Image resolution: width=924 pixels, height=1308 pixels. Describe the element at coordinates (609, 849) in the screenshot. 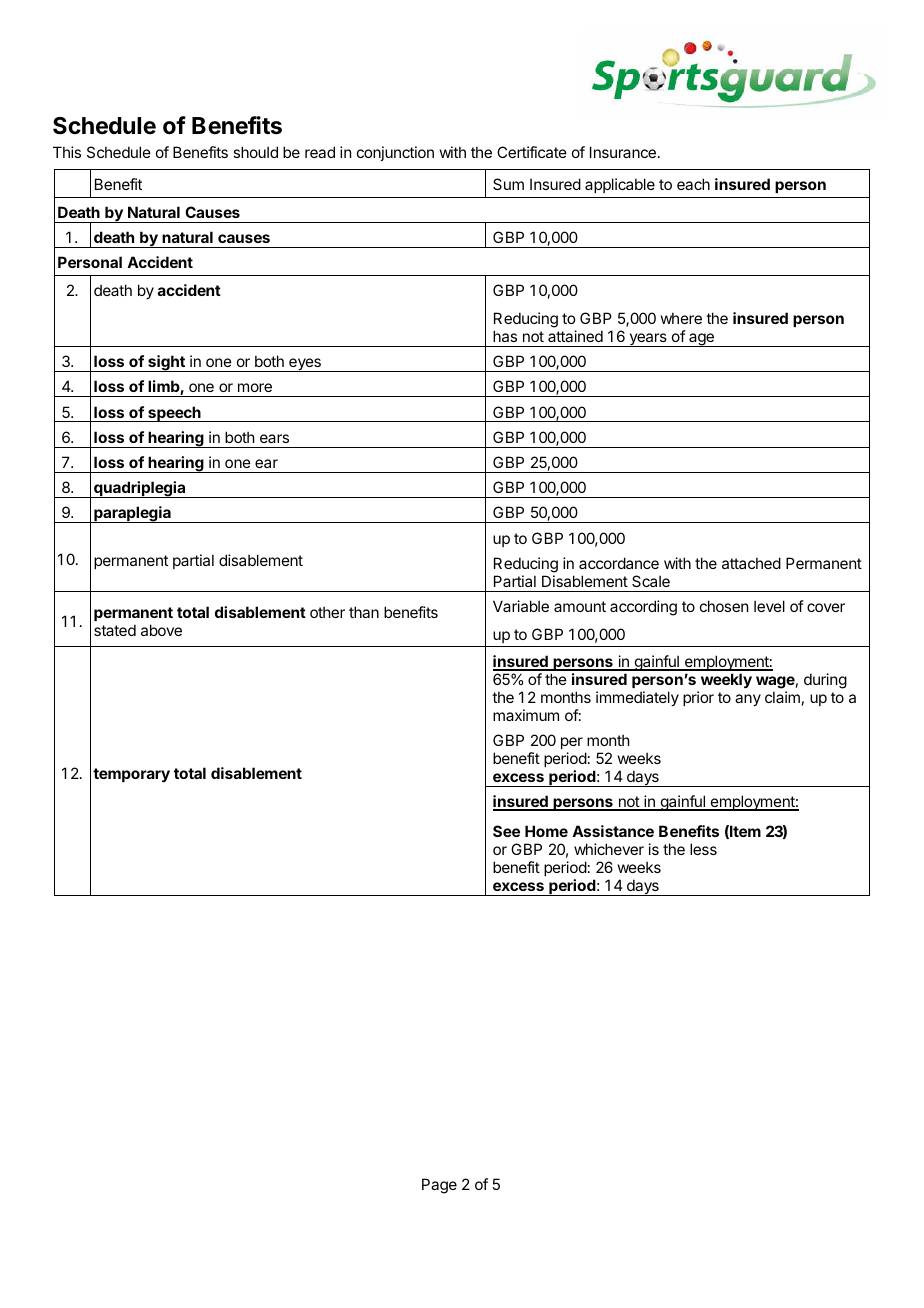

I see `whichever` at that location.
